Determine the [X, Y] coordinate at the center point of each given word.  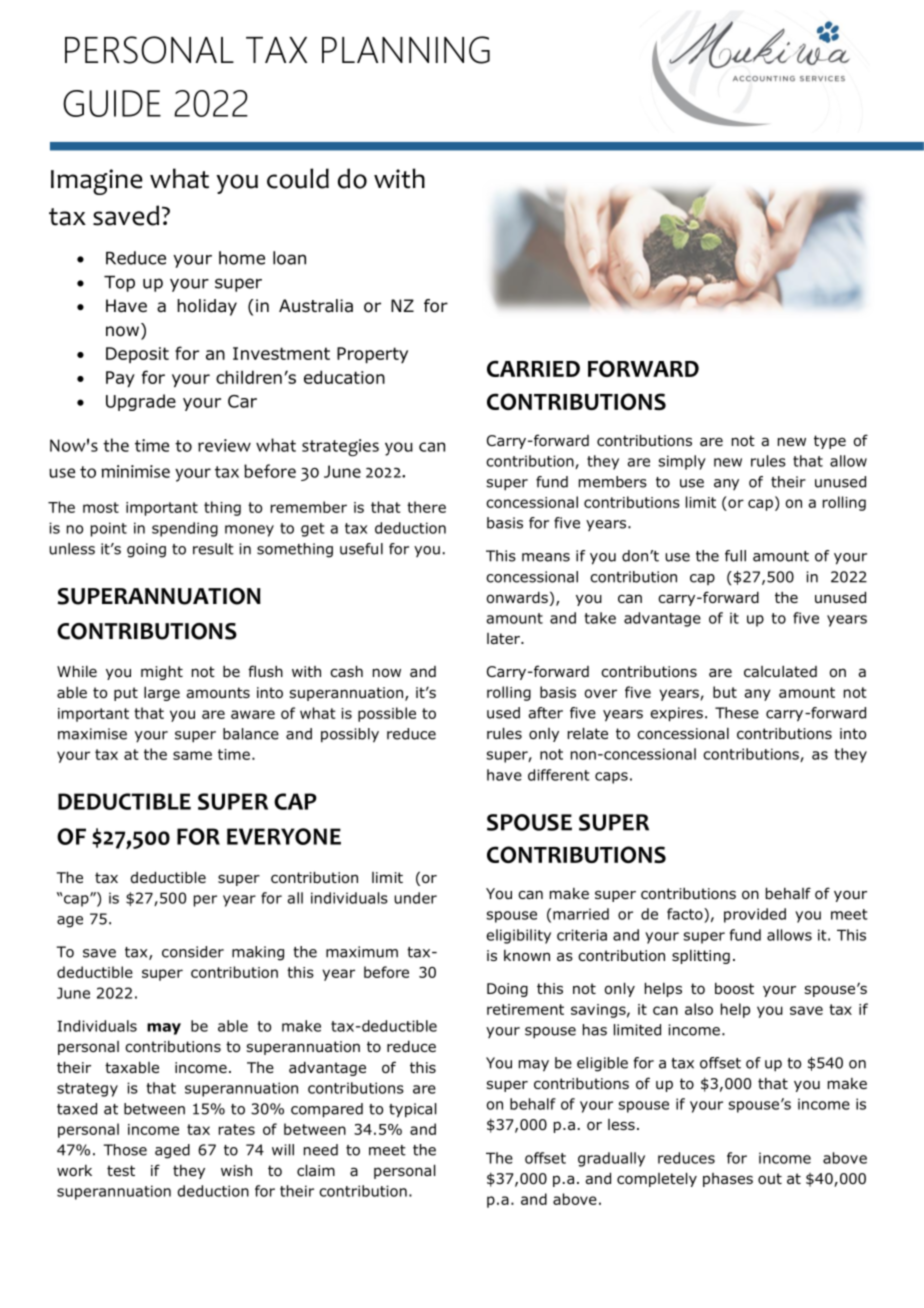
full [735, 556]
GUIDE [112, 103]
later [504, 638]
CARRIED [533, 368]
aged [172, 1151]
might [162, 672]
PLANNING [406, 50]
